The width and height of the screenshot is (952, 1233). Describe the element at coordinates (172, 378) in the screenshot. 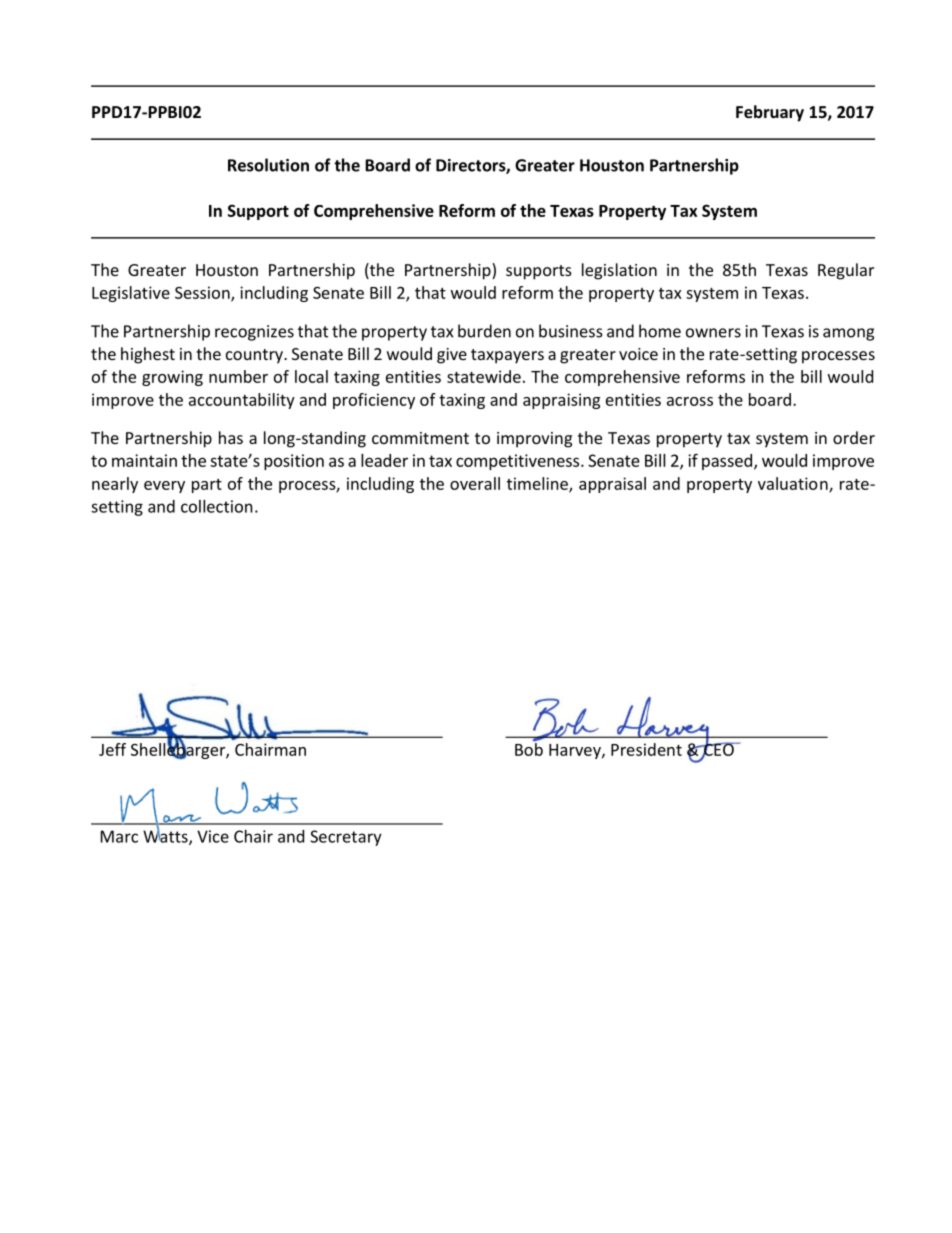

I see `growing` at that location.
